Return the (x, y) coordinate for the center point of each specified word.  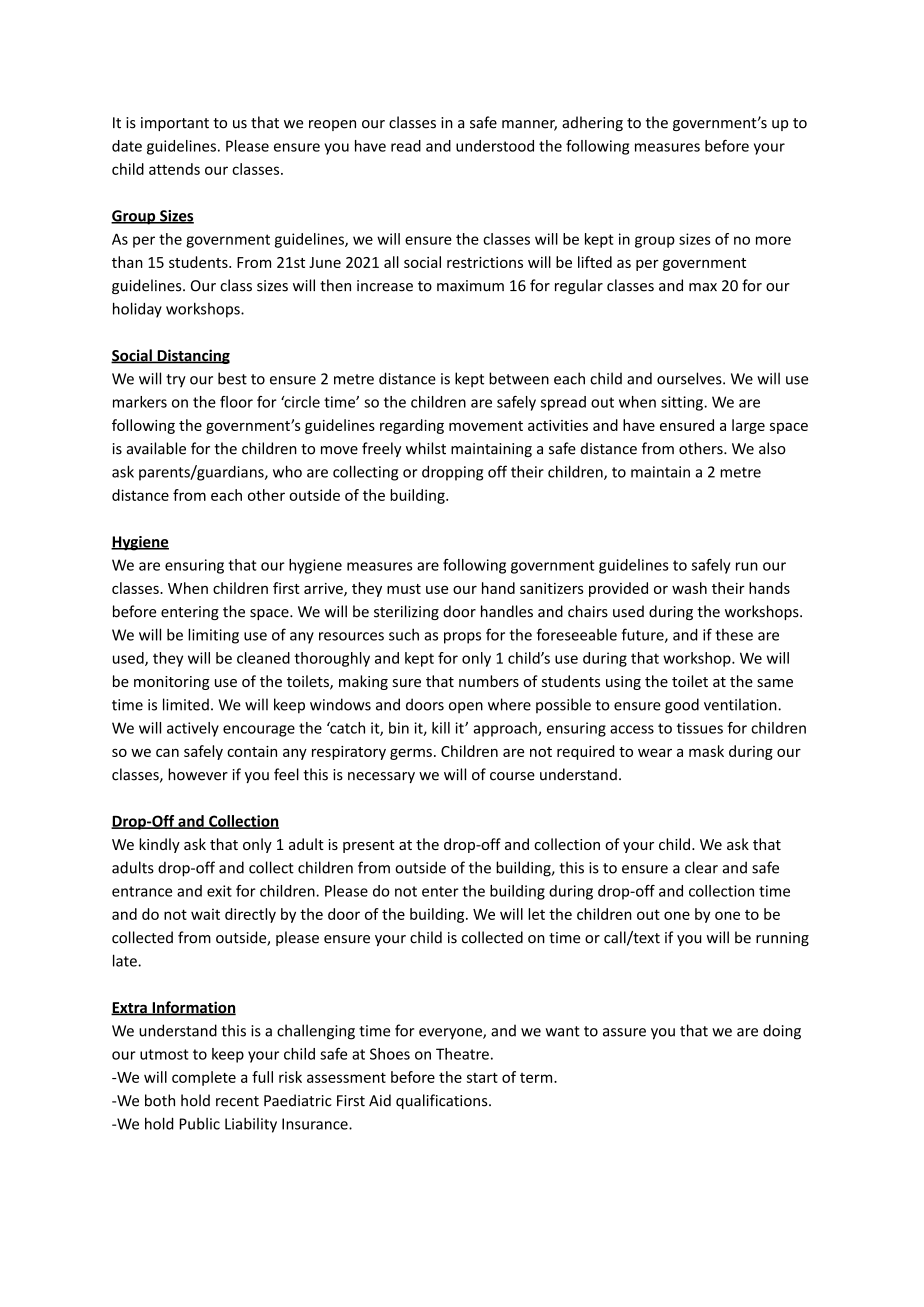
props (462, 638)
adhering (592, 123)
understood (495, 146)
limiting (213, 636)
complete (204, 1078)
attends (174, 169)
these (734, 635)
